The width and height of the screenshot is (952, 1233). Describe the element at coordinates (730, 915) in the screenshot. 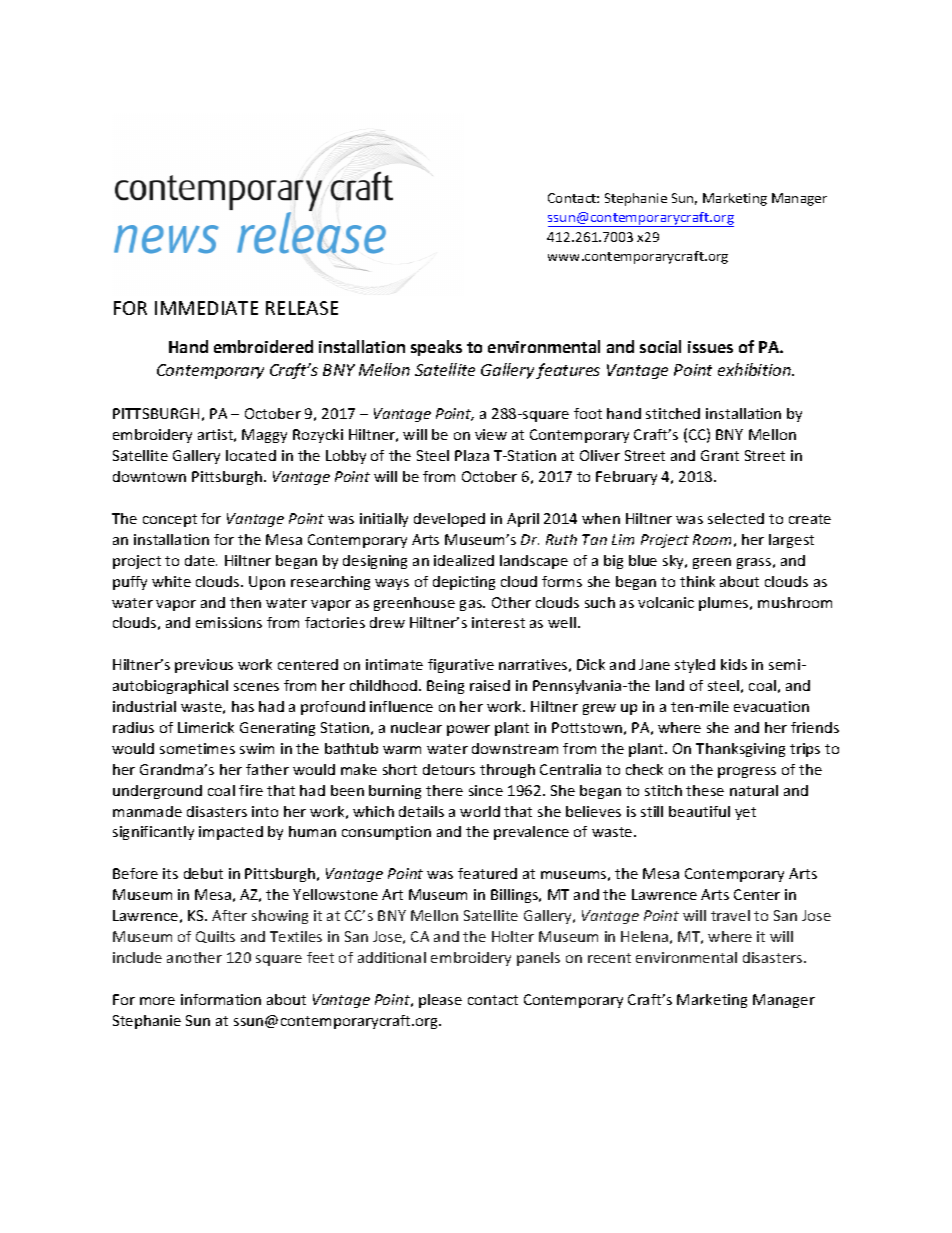

I see `travel` at that location.
